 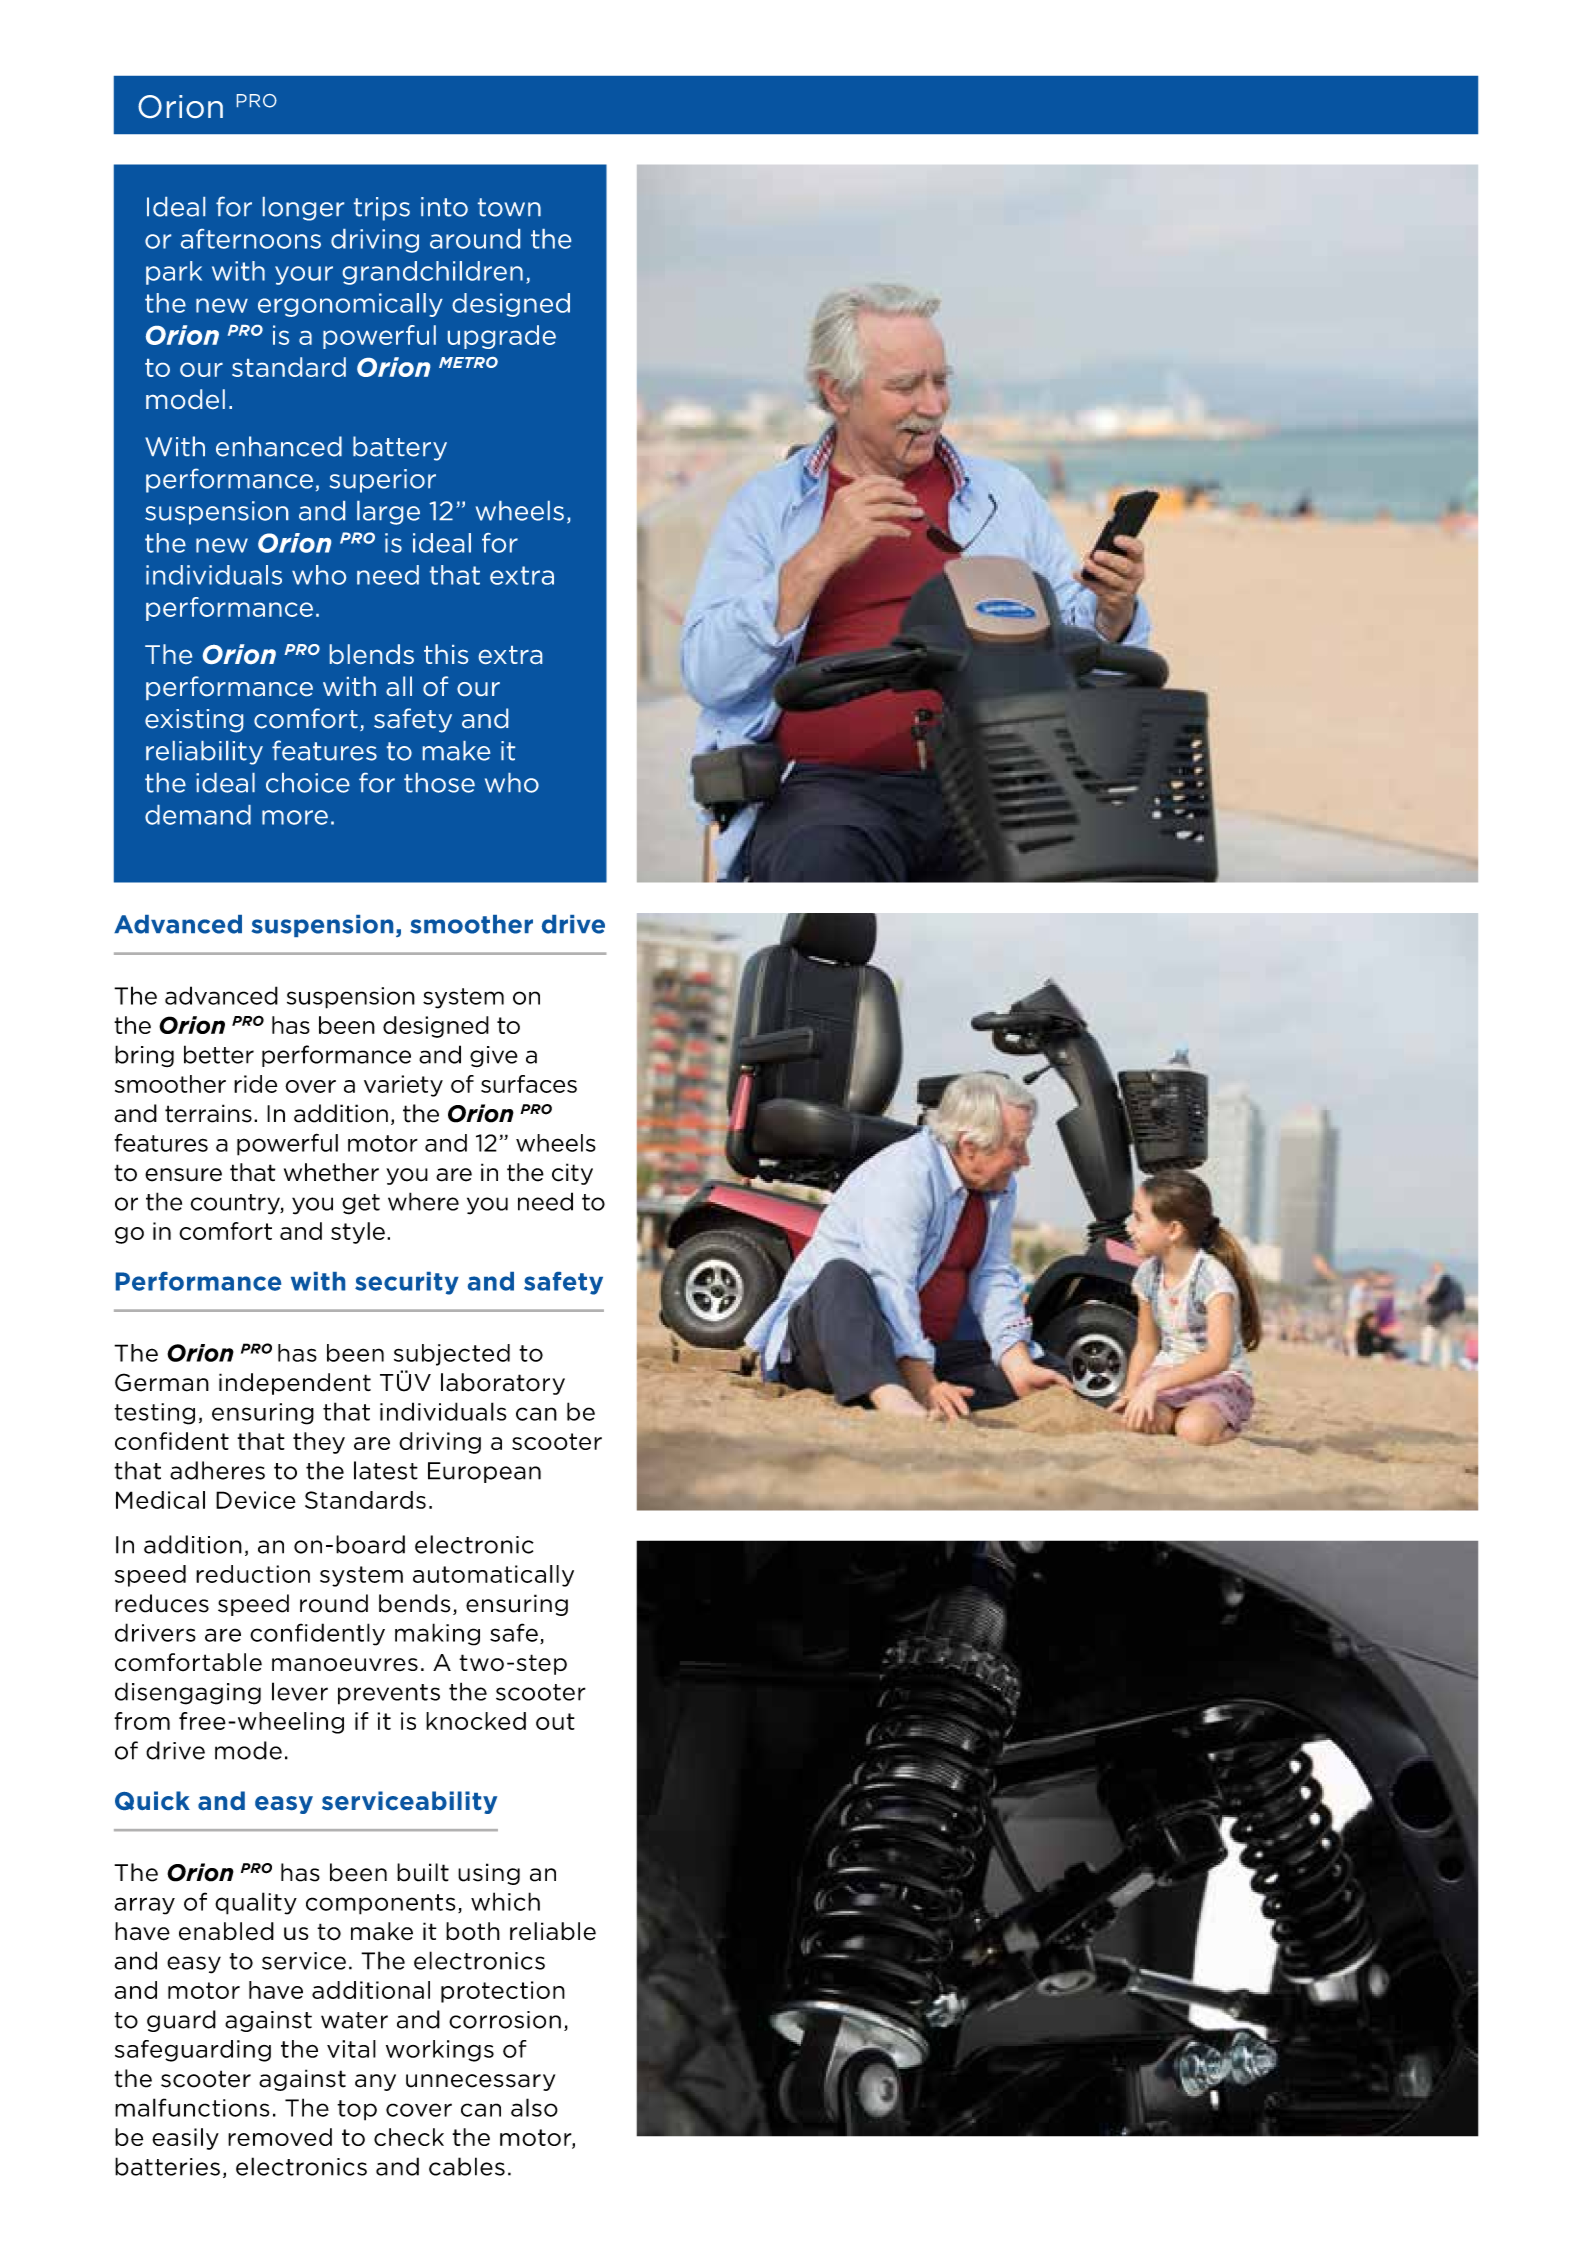 What do you see at coordinates (350, 305) in the page?
I see `ergonomically` at bounding box center [350, 305].
